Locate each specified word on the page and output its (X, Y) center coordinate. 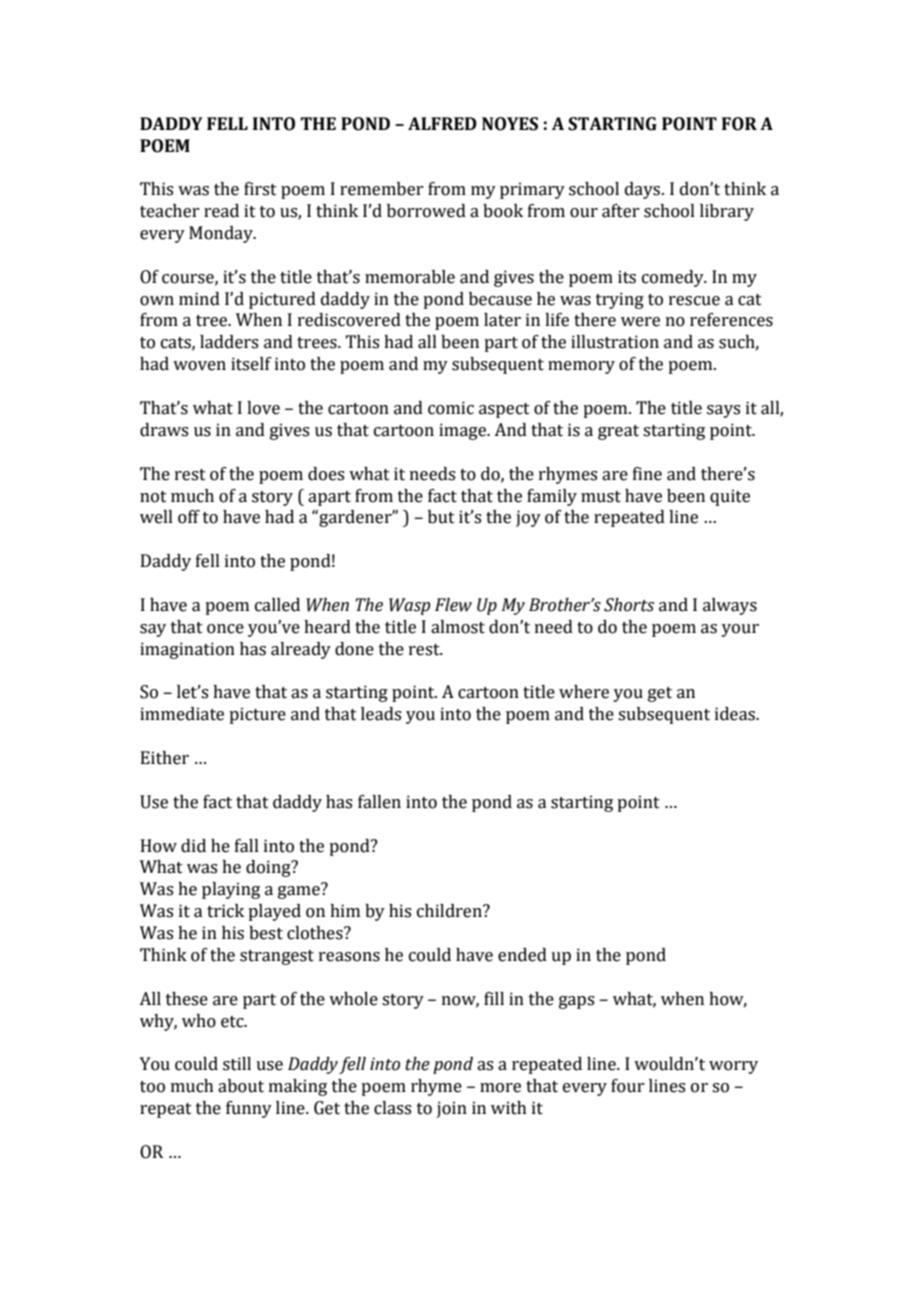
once (225, 629)
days (642, 190)
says (723, 411)
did (193, 846)
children (450, 911)
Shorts (629, 605)
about (241, 1086)
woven (199, 366)
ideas (736, 714)
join (452, 1109)
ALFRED (442, 123)
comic (451, 408)
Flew (453, 605)
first (260, 189)
